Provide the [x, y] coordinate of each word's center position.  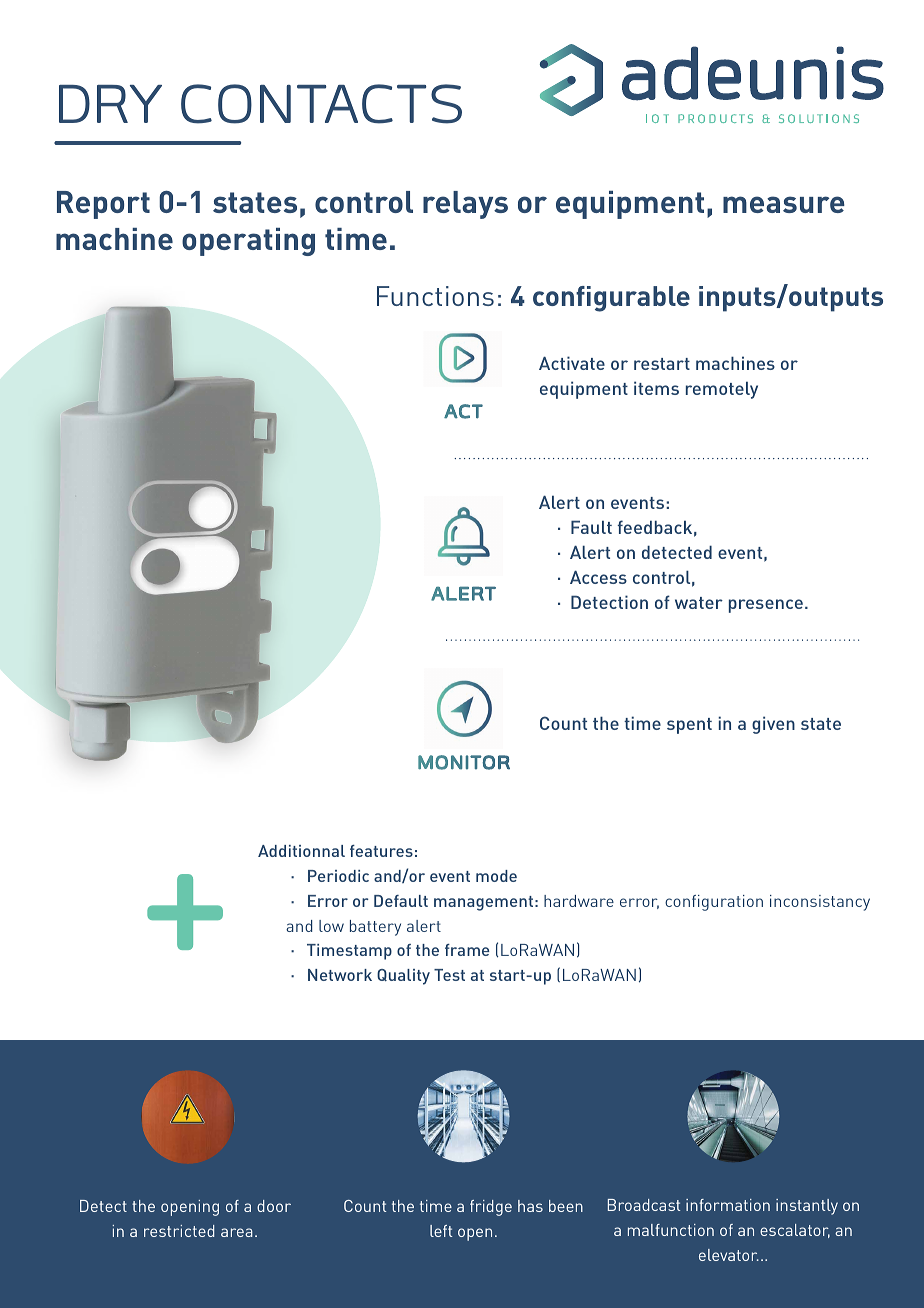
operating [248, 242]
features [381, 851]
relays [465, 205]
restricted [179, 1231]
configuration [714, 903]
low [331, 926]
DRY [110, 104]
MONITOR [464, 762]
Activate [572, 363]
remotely [722, 390]
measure [784, 204]
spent [689, 726]
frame [467, 950]
